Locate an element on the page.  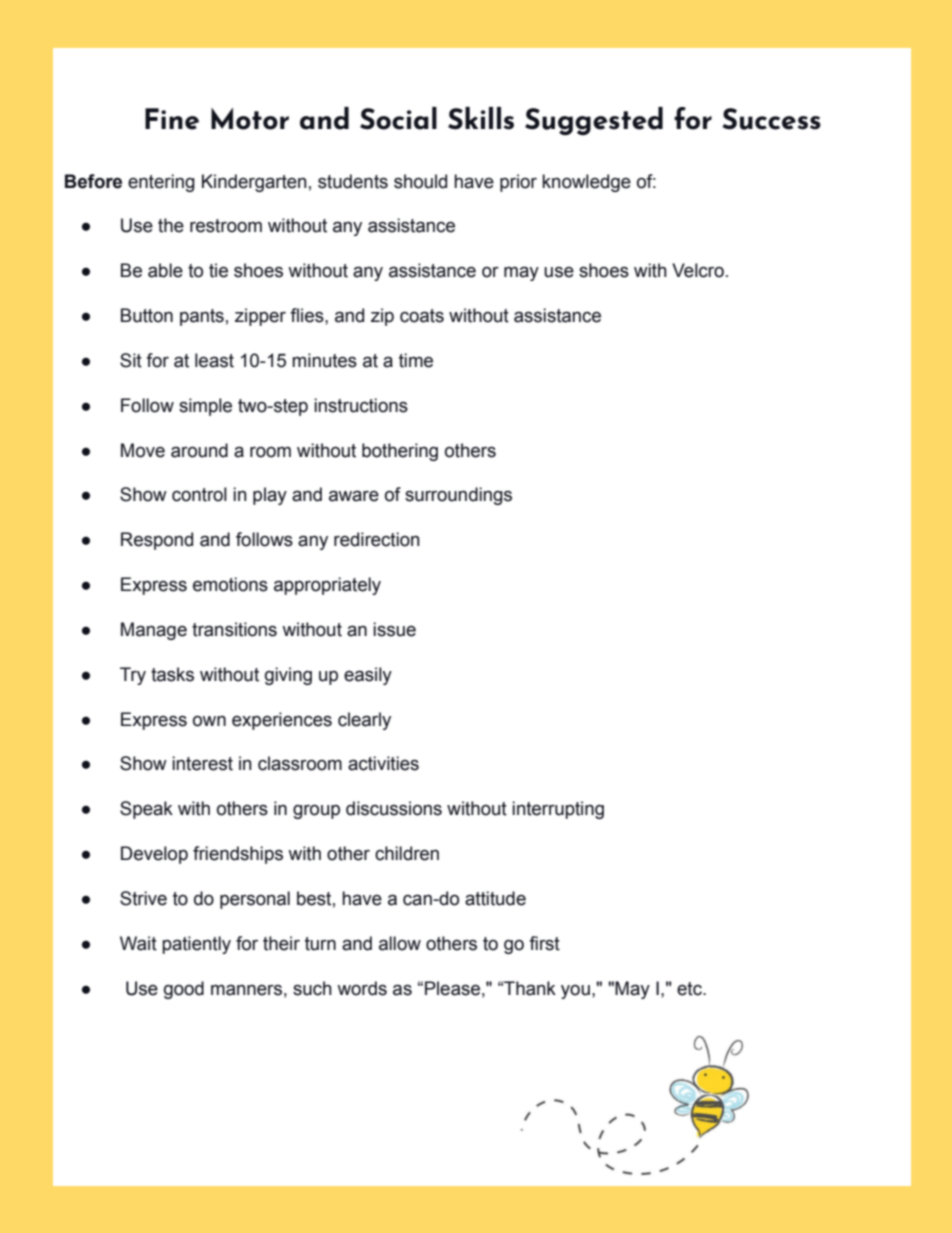
activities is located at coordinates (383, 763).
